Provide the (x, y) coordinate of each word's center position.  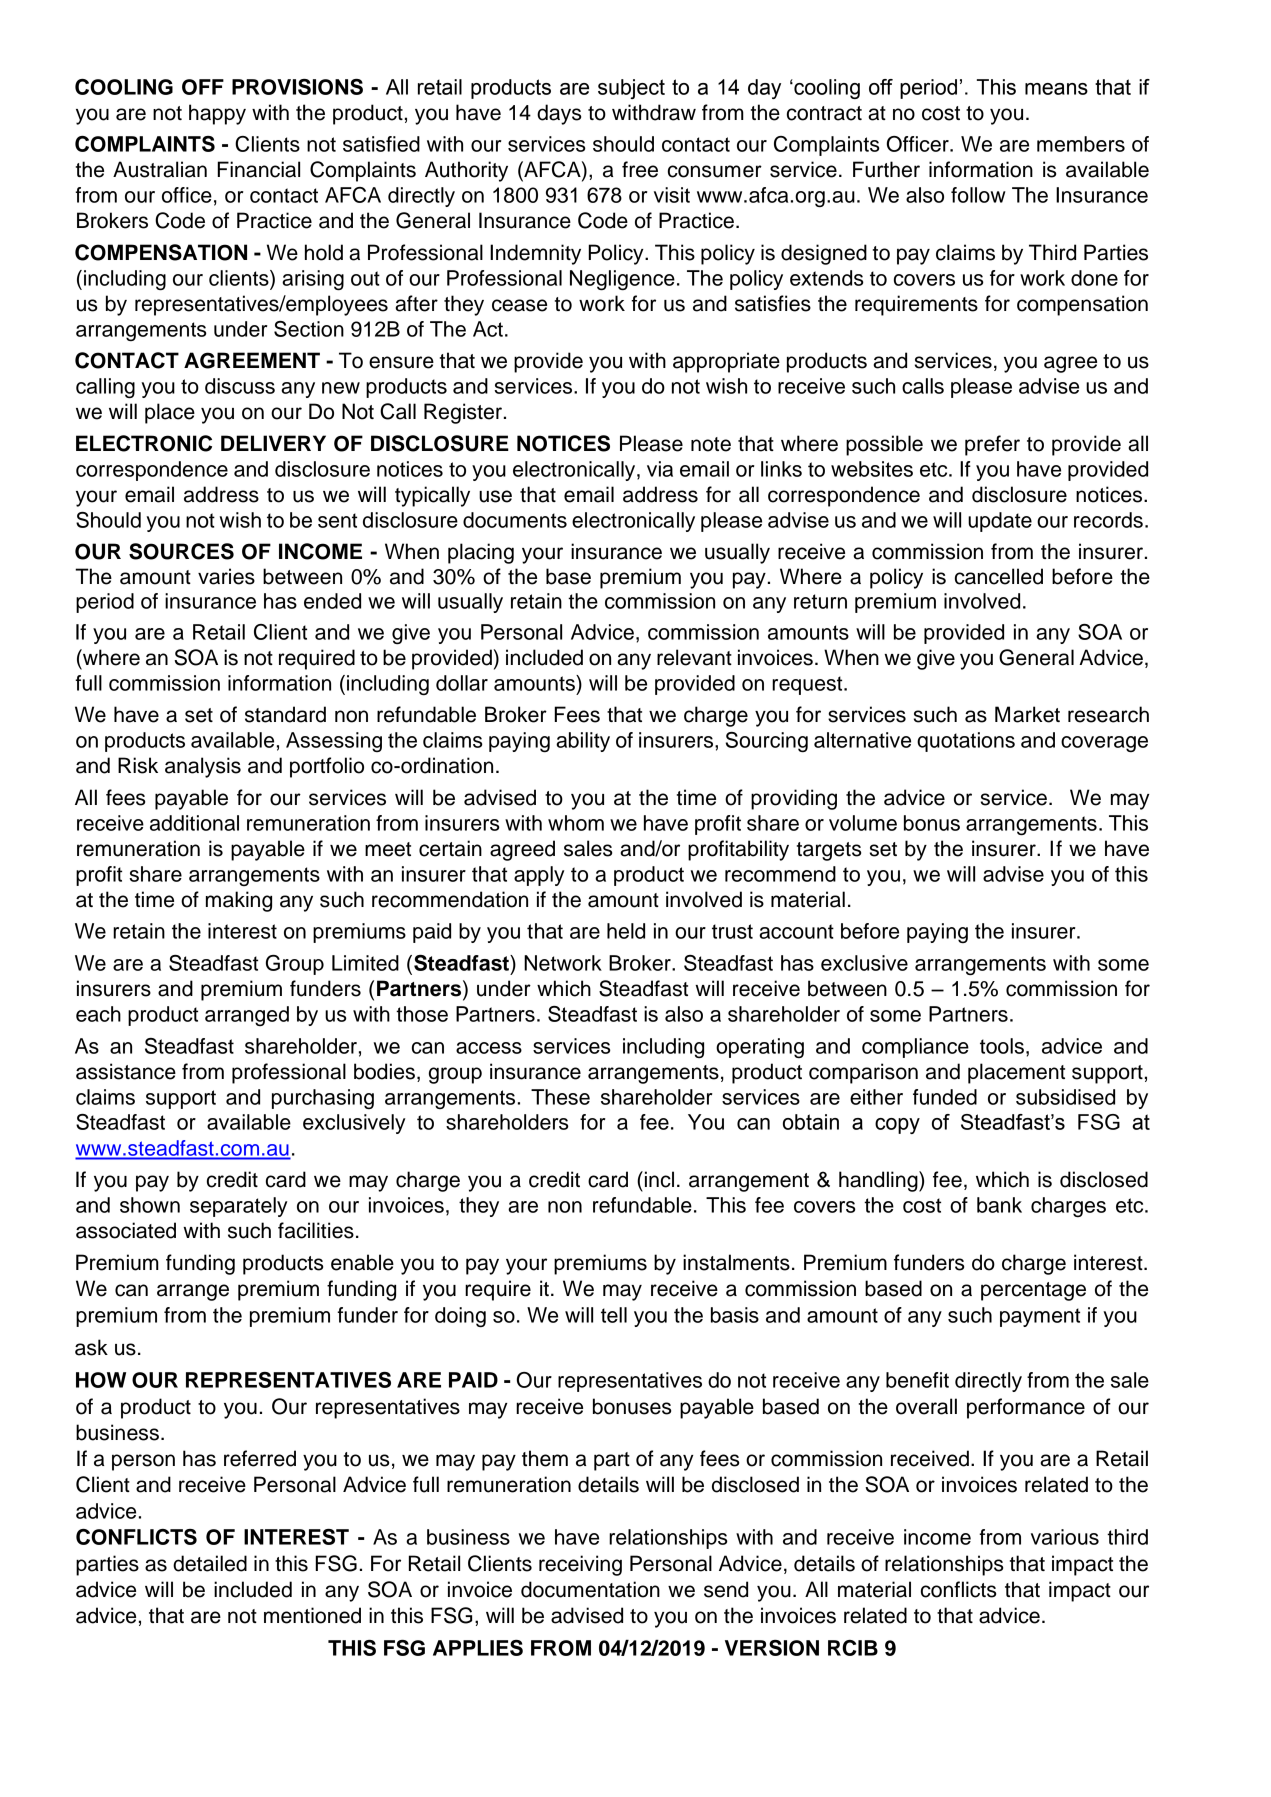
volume (863, 823)
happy (217, 114)
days (559, 114)
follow (978, 195)
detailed (210, 1563)
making (239, 901)
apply (539, 876)
